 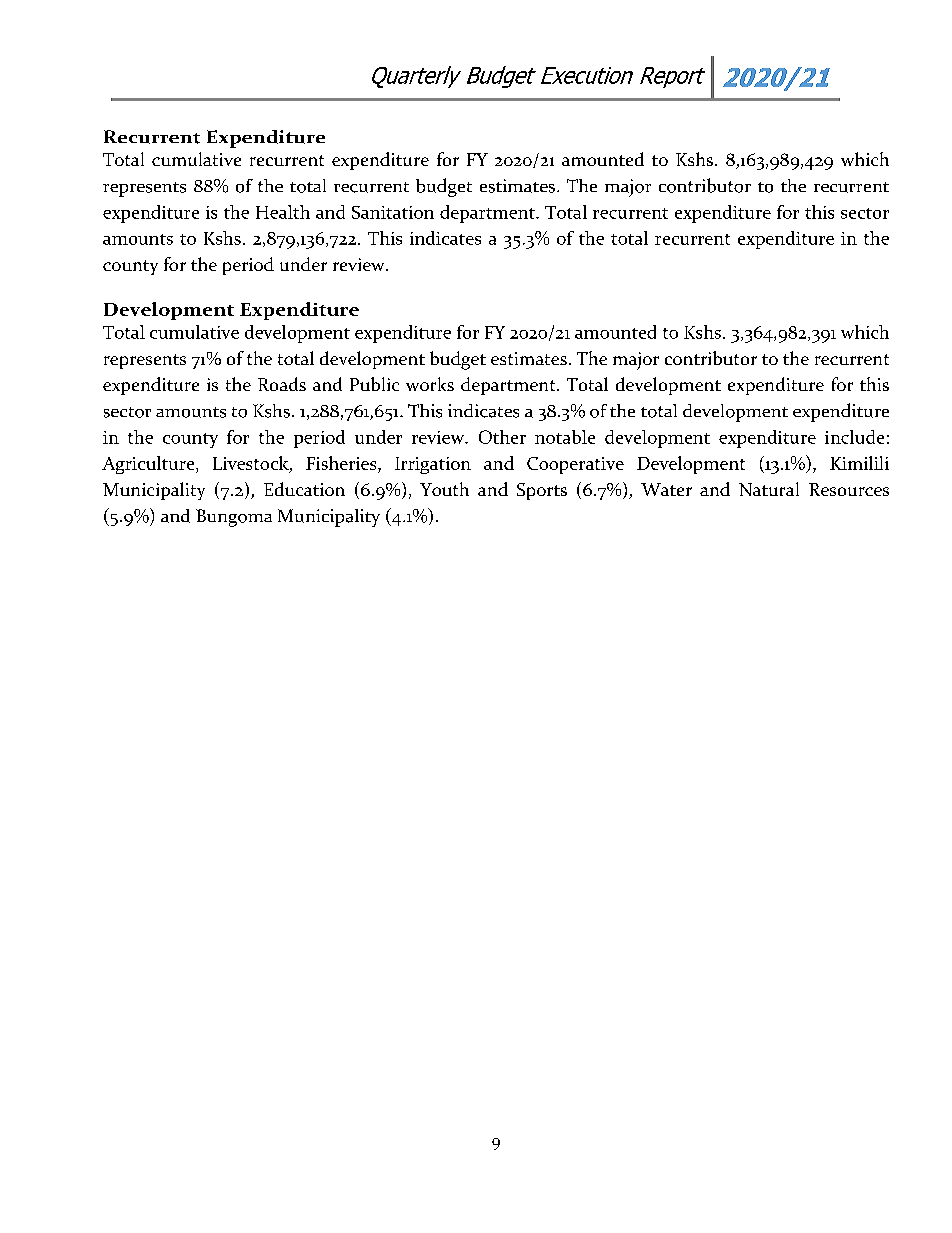 I want to click on notable, so click(x=565, y=437).
